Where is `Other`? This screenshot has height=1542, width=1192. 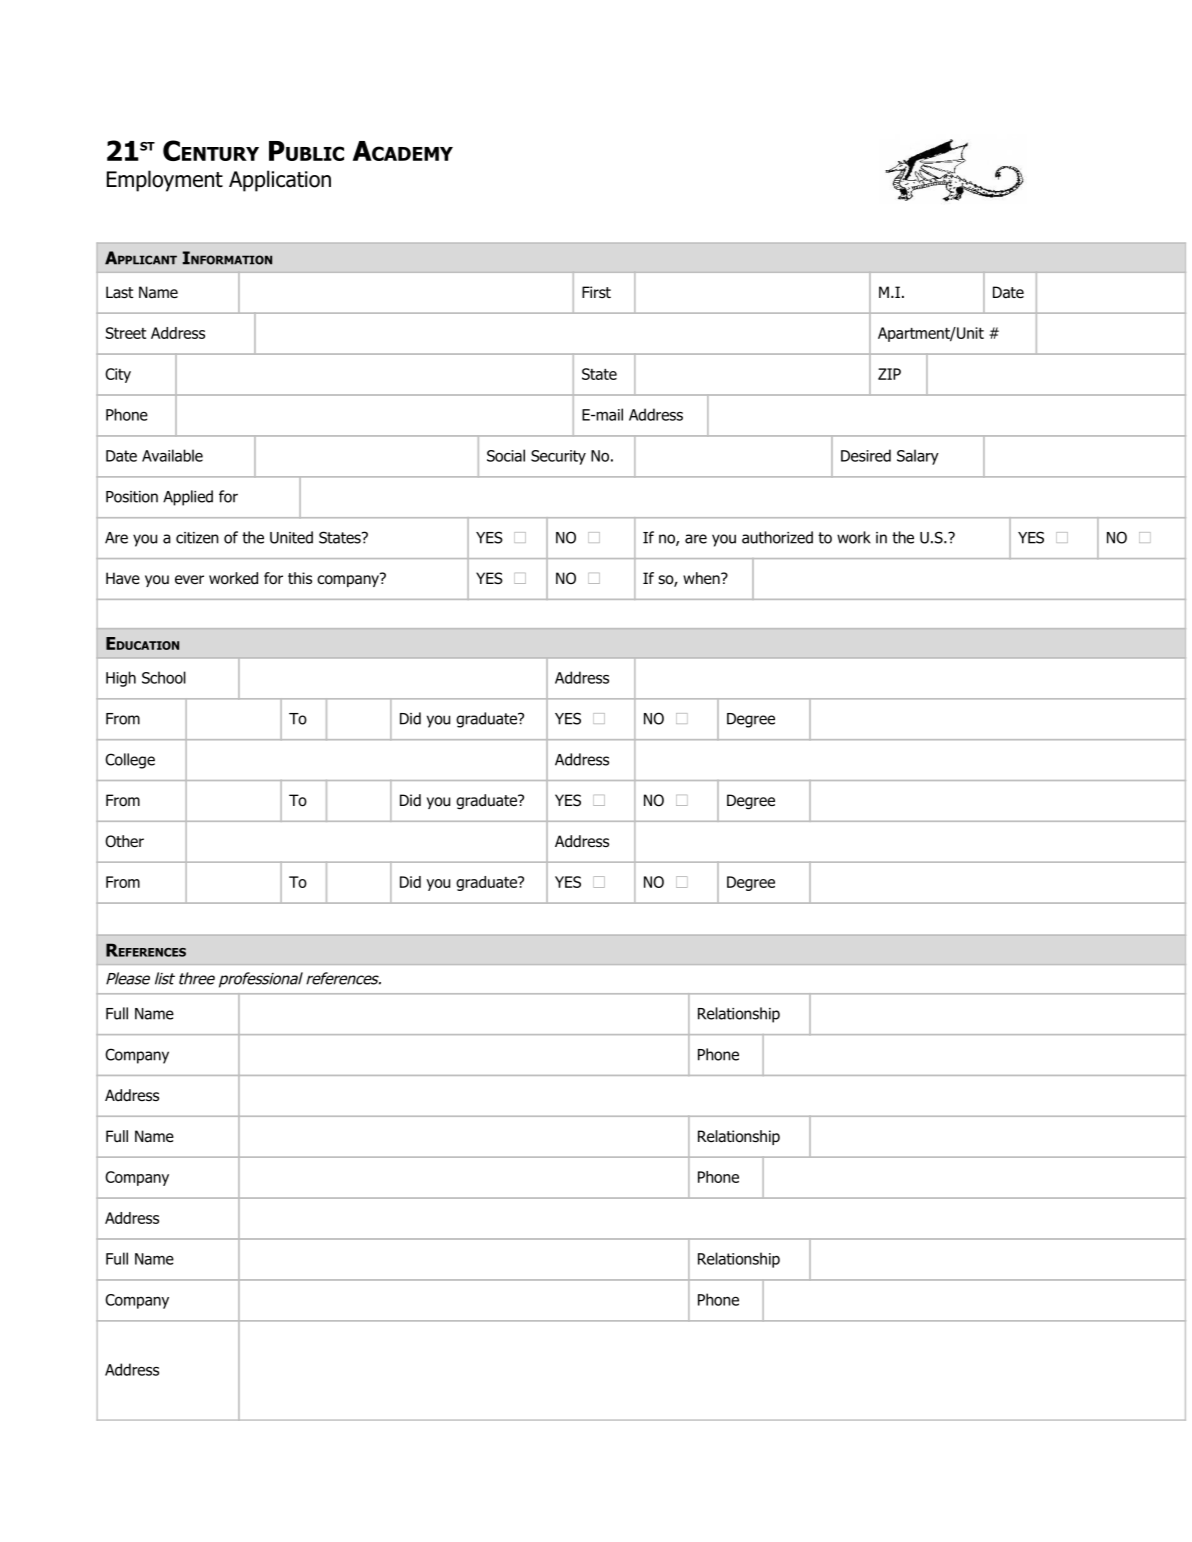 Other is located at coordinates (124, 841).
